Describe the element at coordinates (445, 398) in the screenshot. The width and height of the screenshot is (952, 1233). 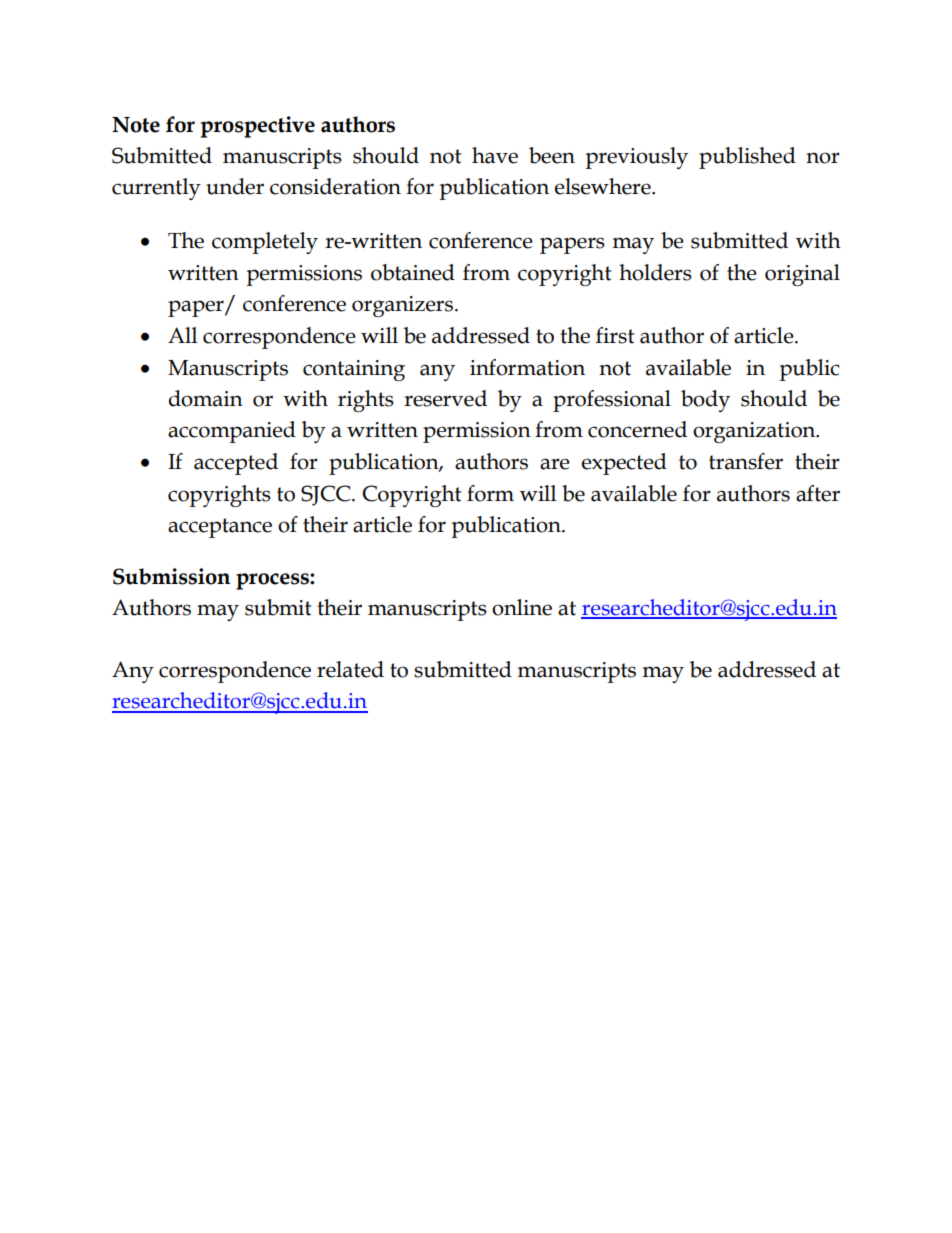
I see `reserved` at that location.
